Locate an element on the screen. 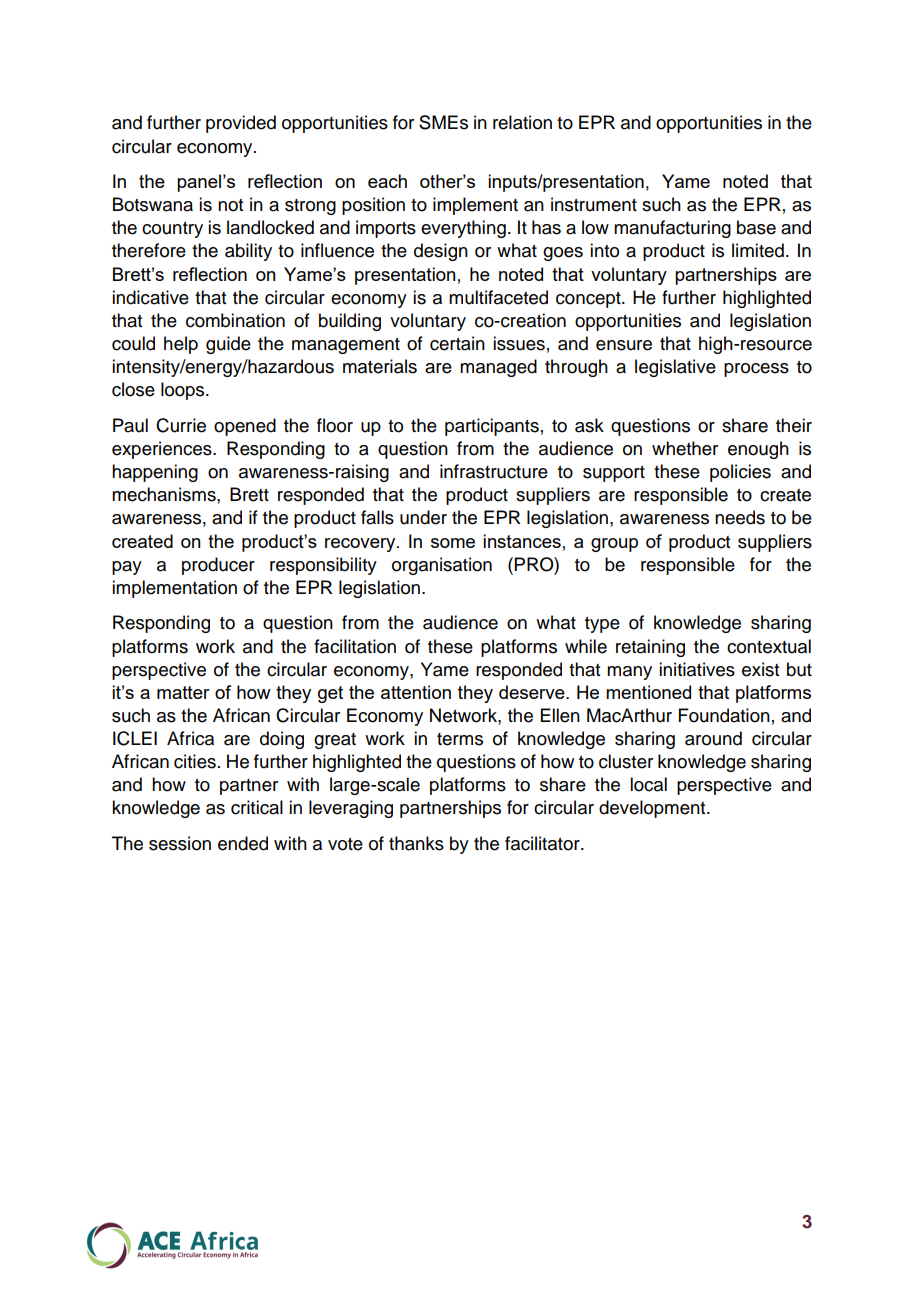  producer is located at coordinates (218, 566).
